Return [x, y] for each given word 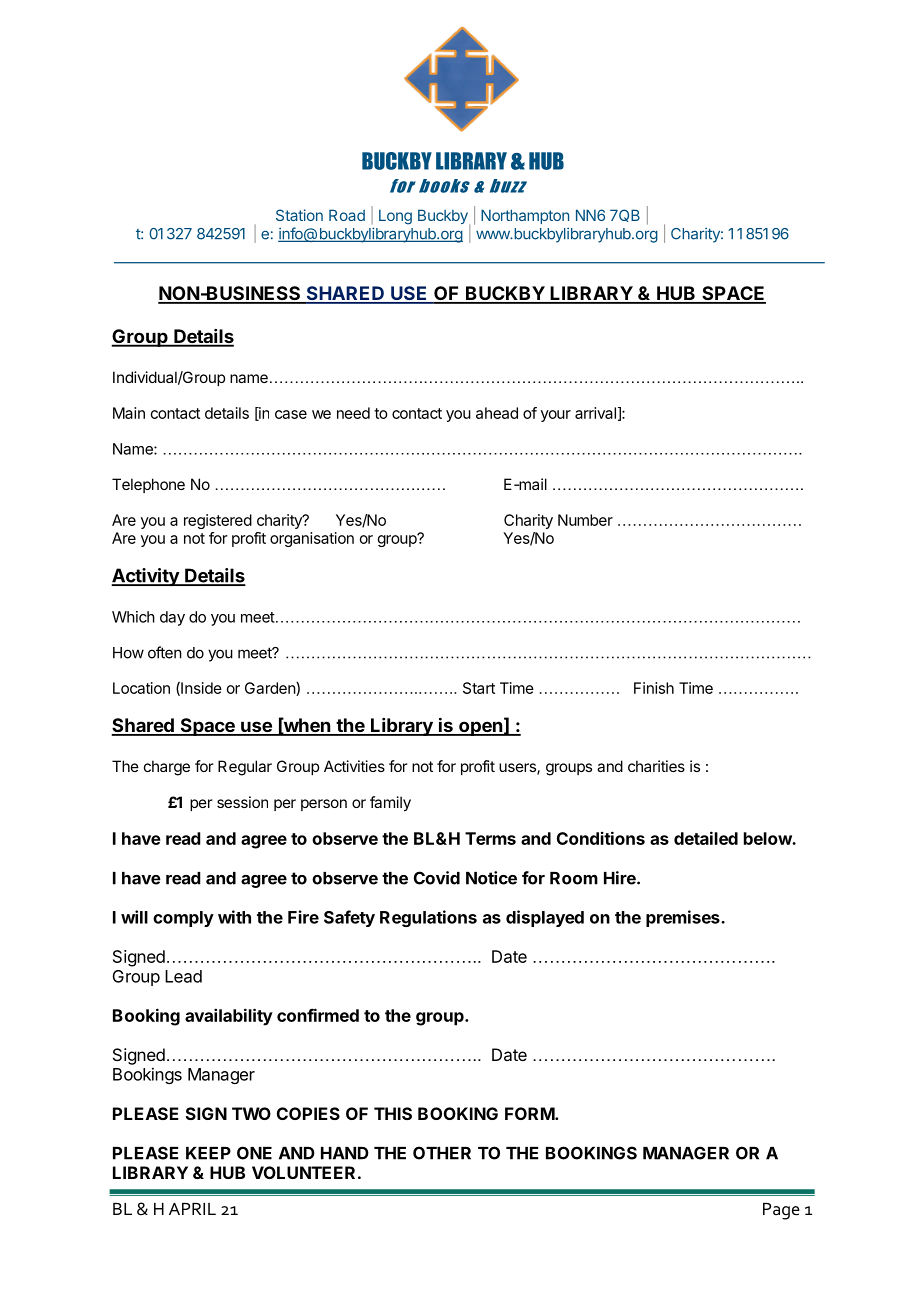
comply [183, 919]
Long [395, 217]
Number [585, 520]
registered [218, 521]
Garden [271, 689]
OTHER [442, 1153]
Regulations [428, 918]
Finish [654, 688]
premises [684, 918]
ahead [497, 413]
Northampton [525, 216]
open [480, 728]
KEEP [208, 1153]
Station [299, 215]
